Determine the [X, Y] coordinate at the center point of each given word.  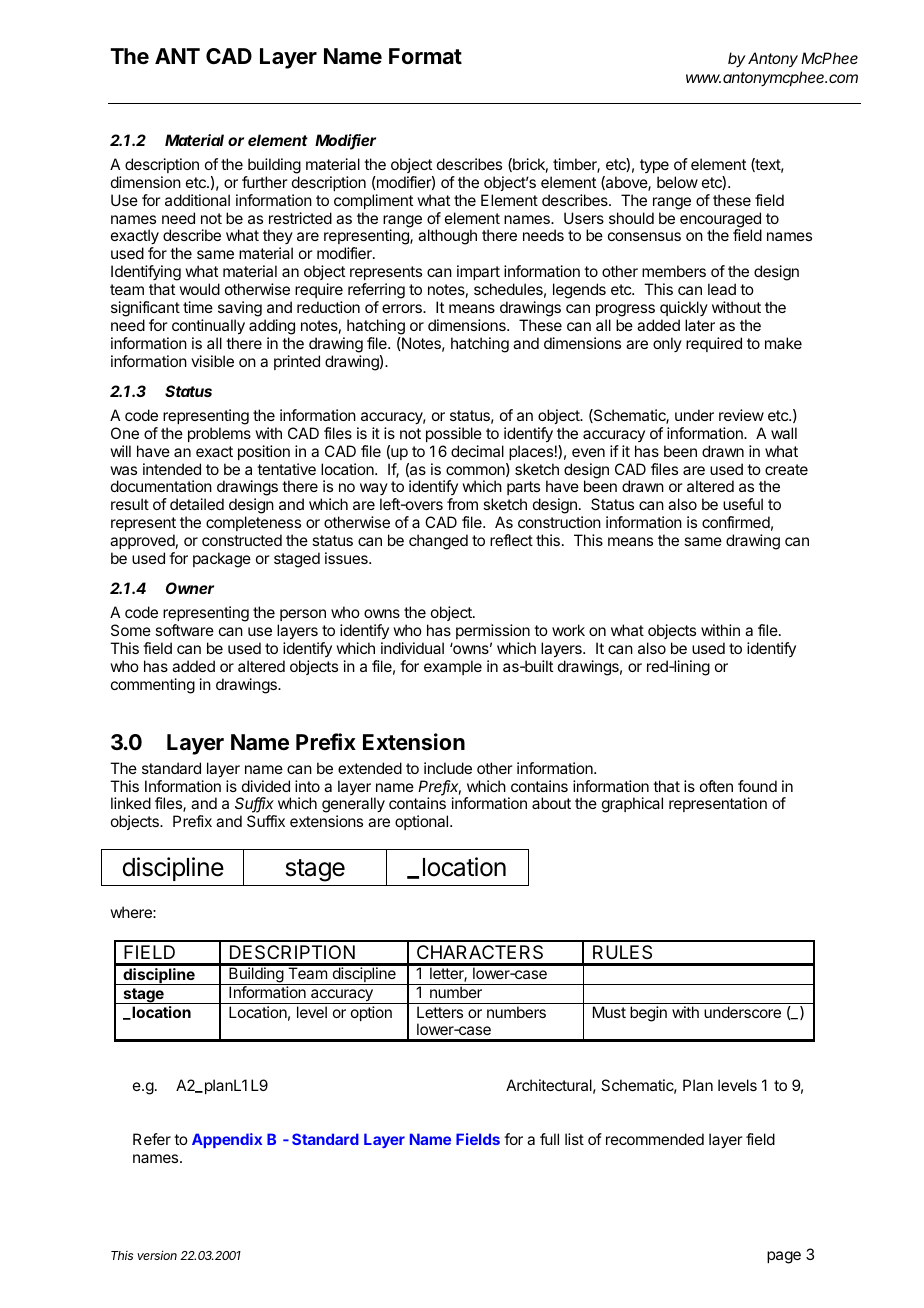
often [716, 786]
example [453, 667]
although [447, 237]
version [157, 1255]
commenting [153, 686]
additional [197, 200]
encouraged [720, 221]
